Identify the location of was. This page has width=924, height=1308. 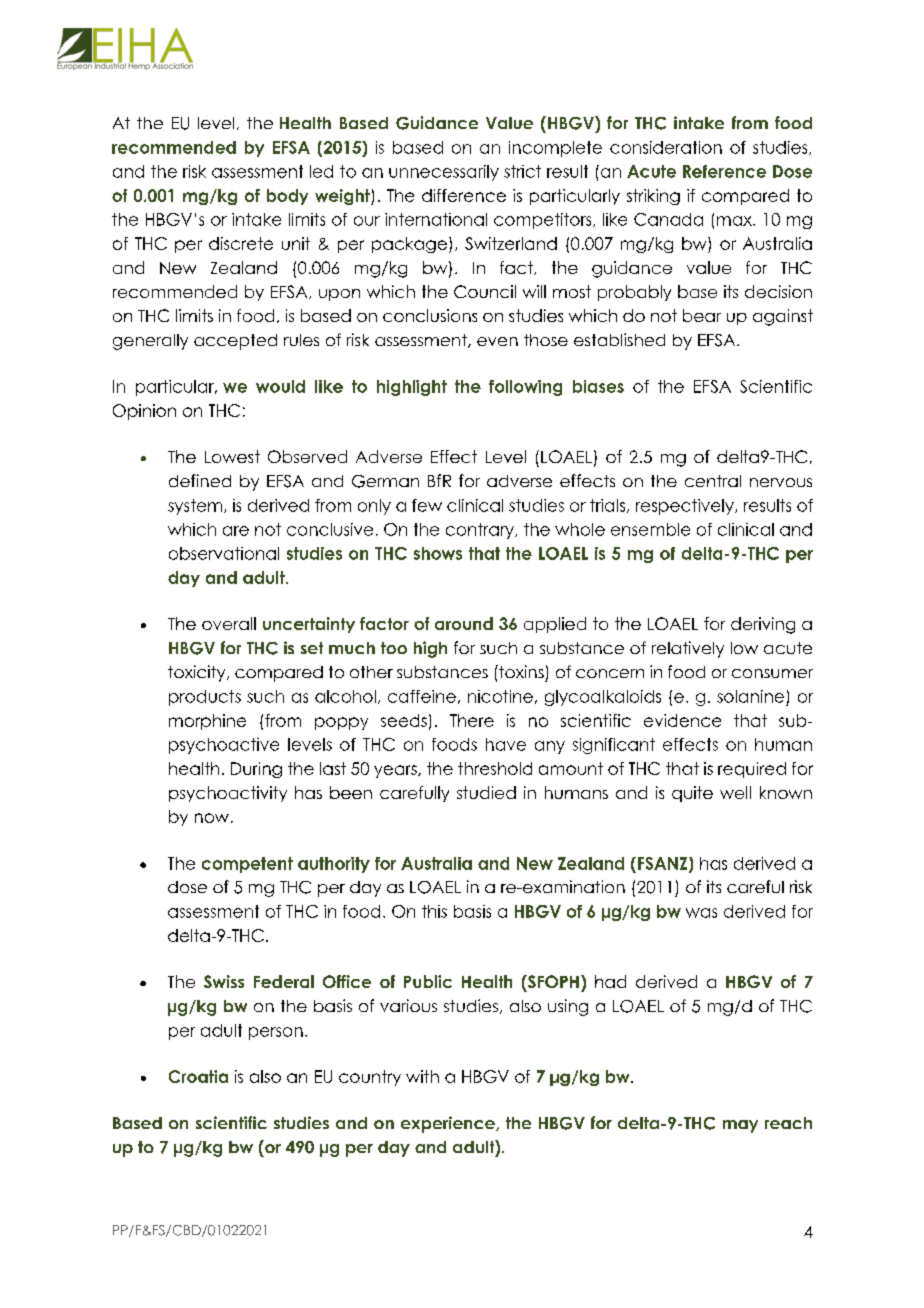
(701, 913).
